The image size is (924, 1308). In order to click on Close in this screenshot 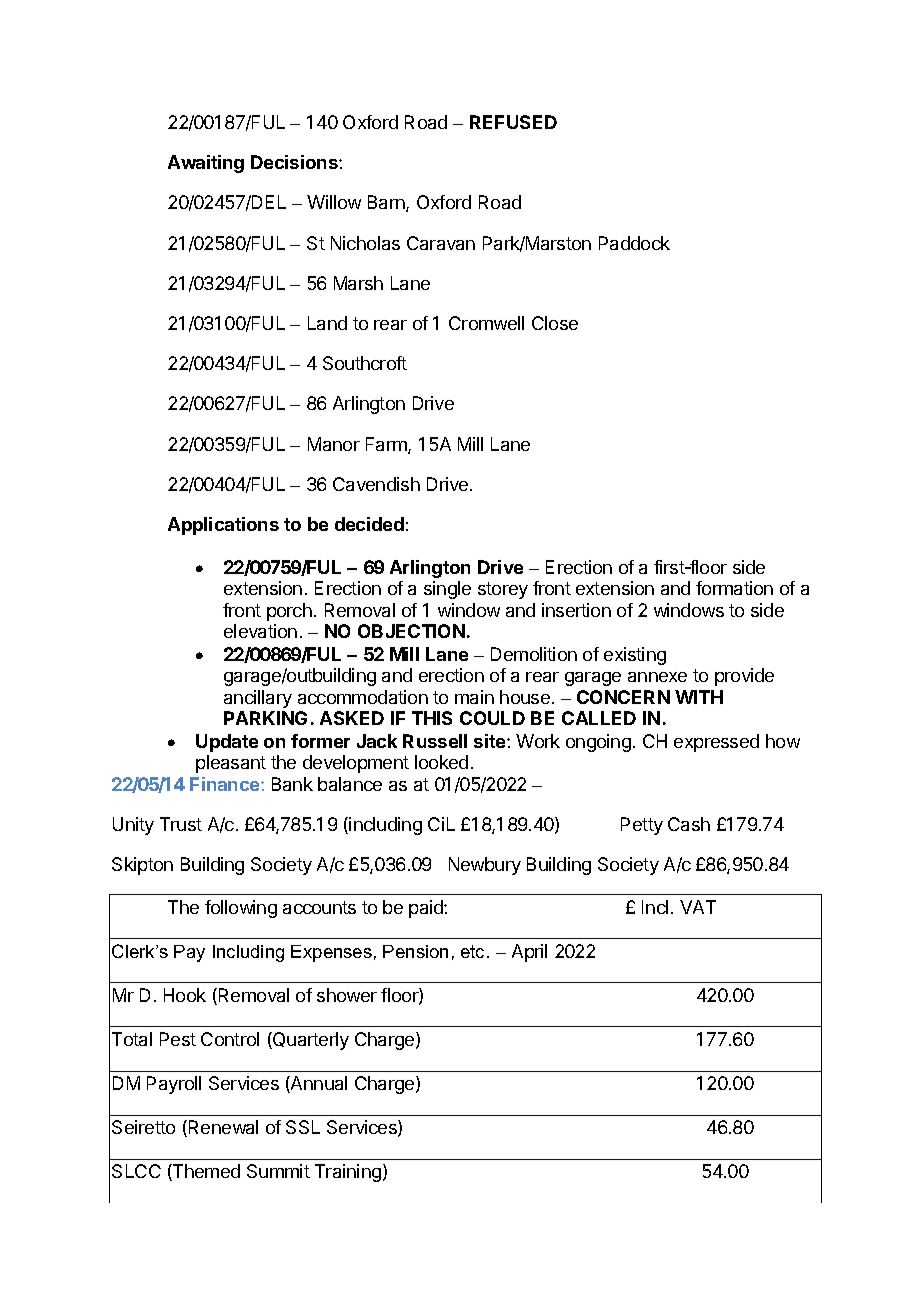, I will do `click(555, 323)`.
